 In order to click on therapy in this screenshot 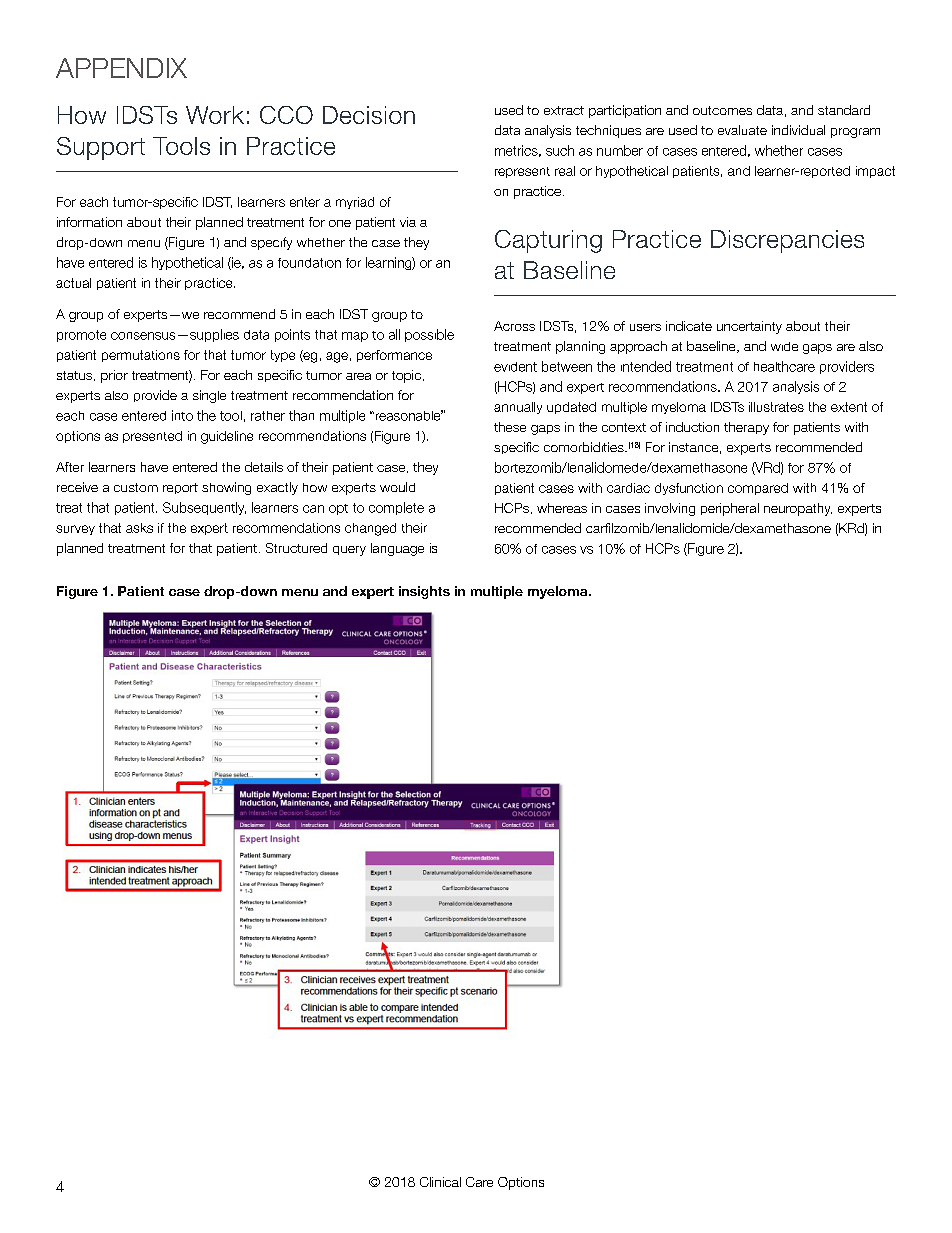, I will do `click(746, 428)`.
